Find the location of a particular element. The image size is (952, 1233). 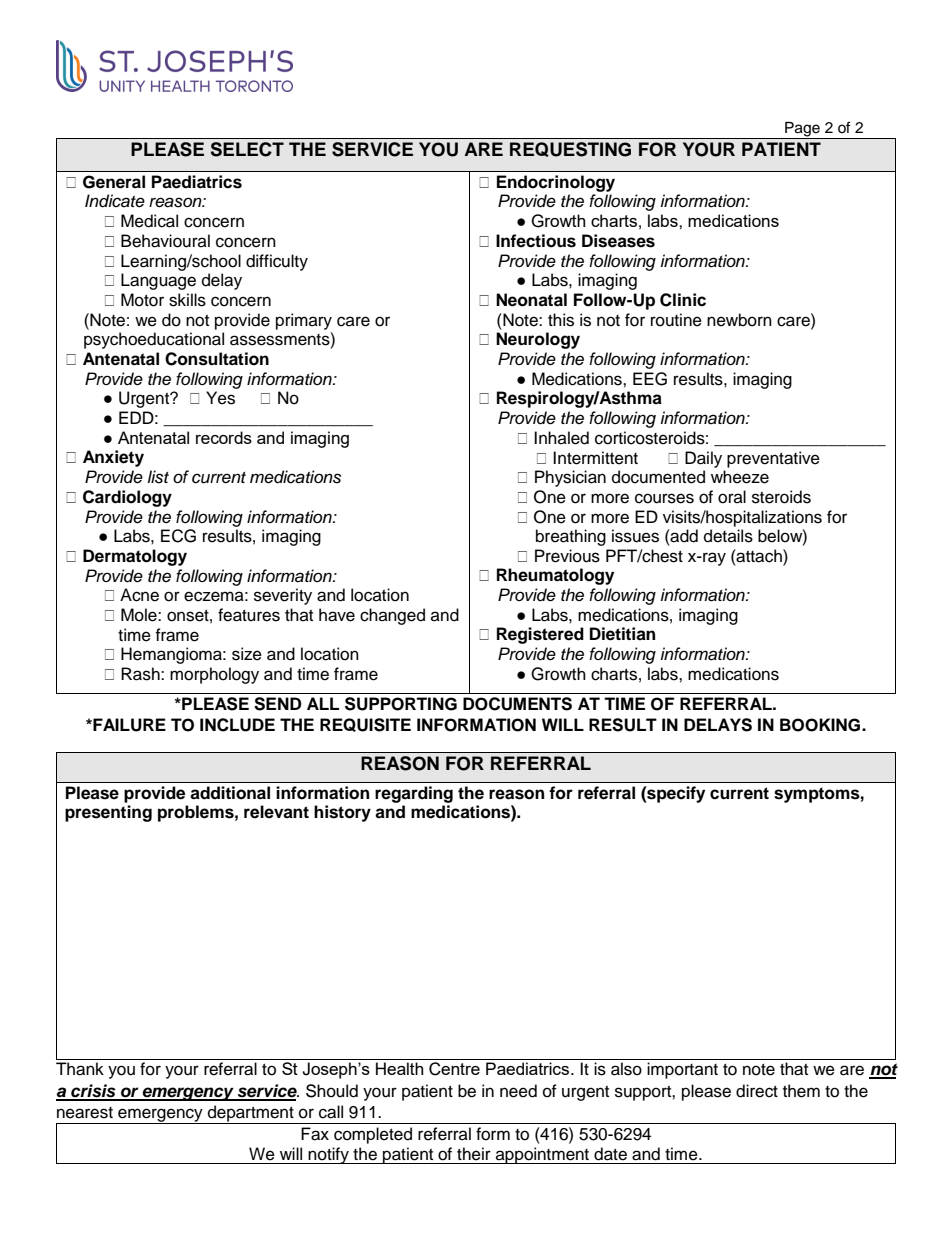

Page is located at coordinates (802, 130).
